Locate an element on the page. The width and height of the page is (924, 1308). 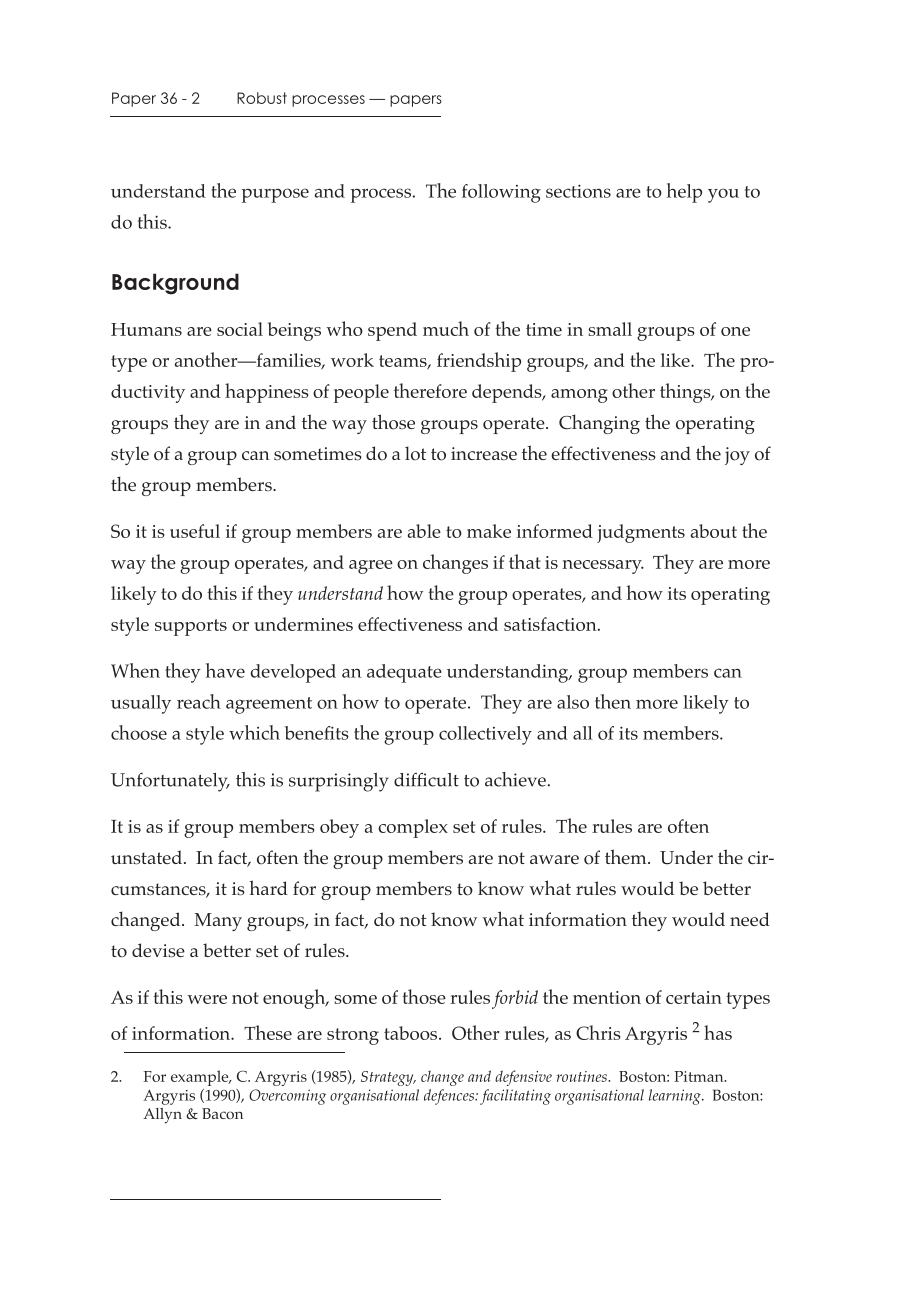
complex is located at coordinates (413, 828).
